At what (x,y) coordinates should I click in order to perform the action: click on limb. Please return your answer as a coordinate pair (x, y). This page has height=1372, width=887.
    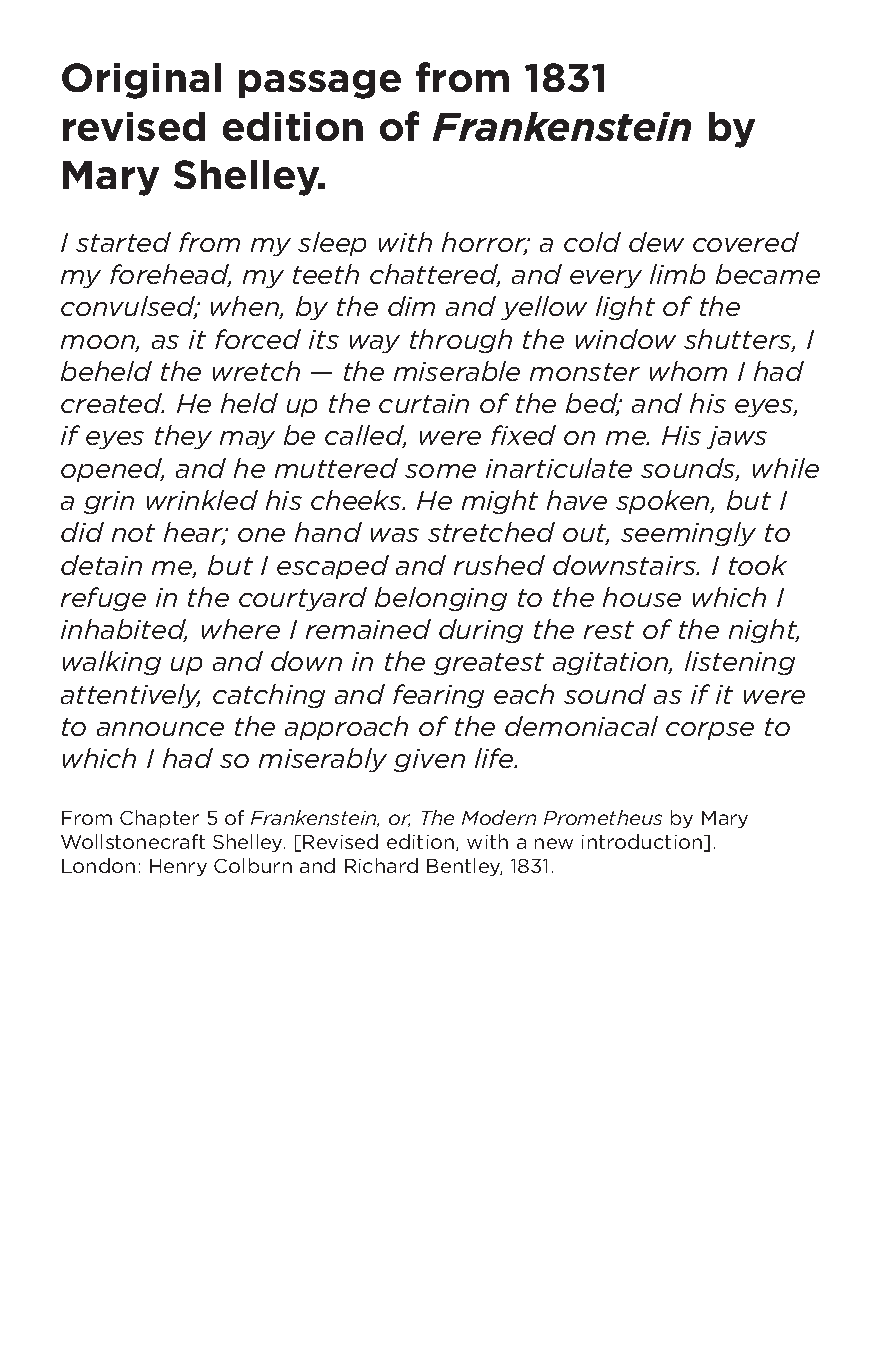
    Looking at the image, I should click on (677, 274).
